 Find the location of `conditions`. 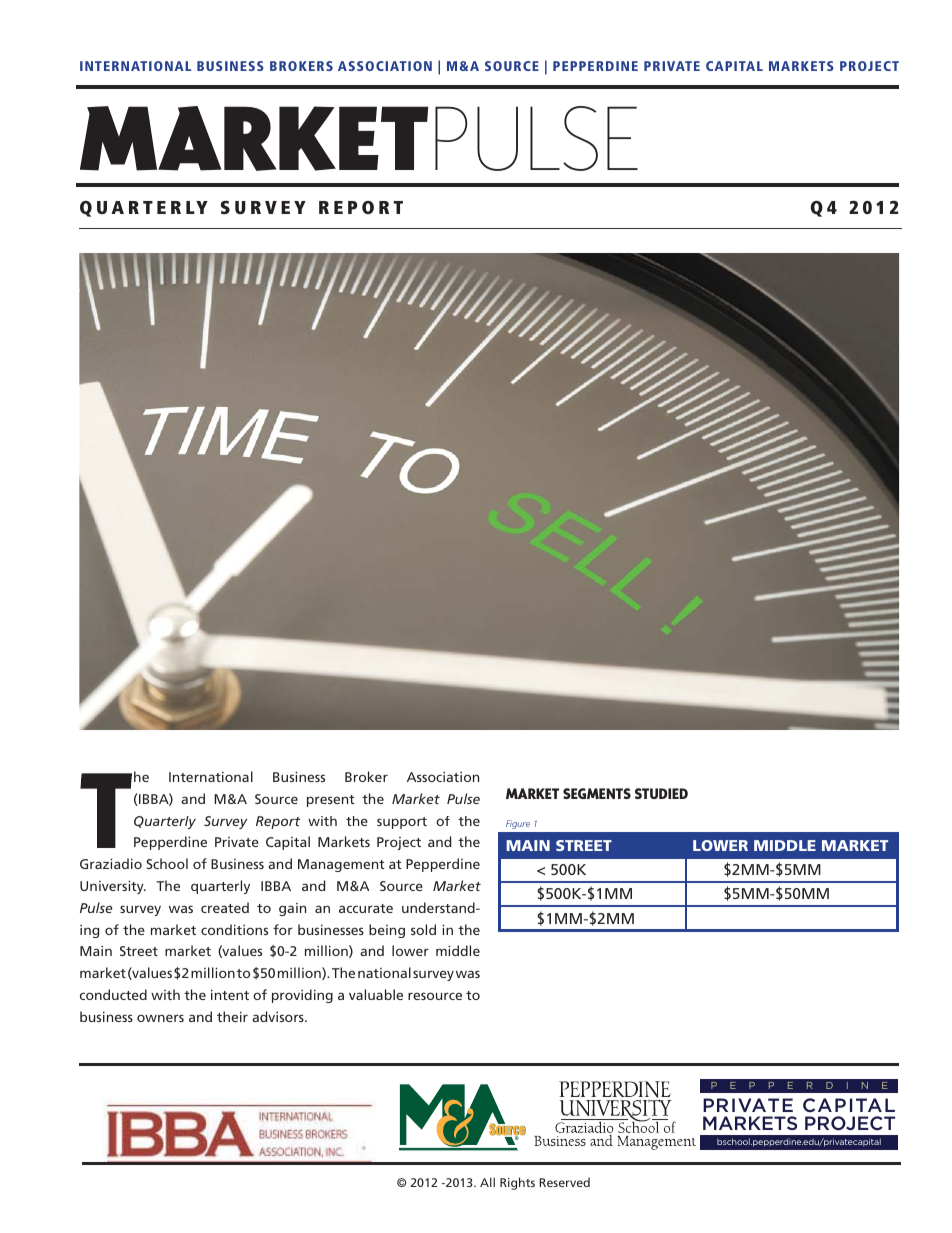

conditions is located at coordinates (234, 929).
